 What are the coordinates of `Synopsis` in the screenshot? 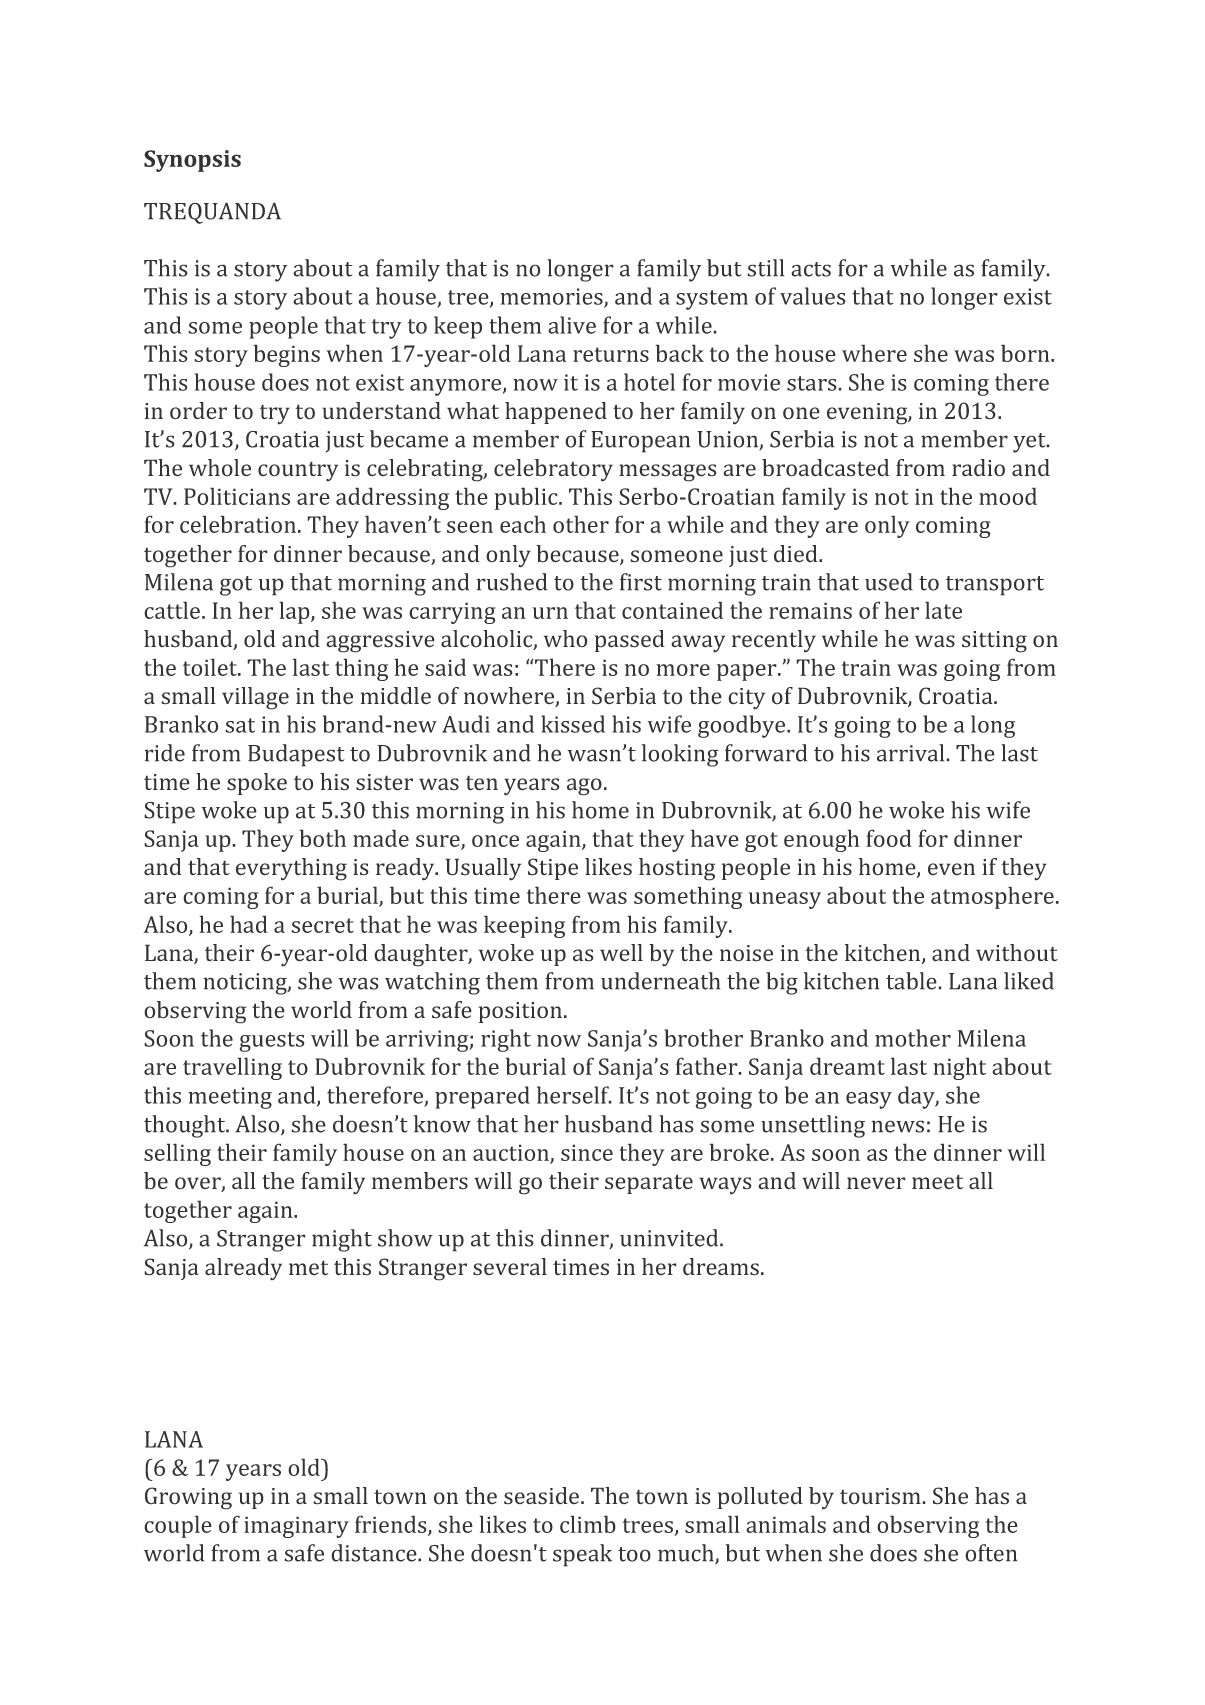 It's located at (192, 161).
